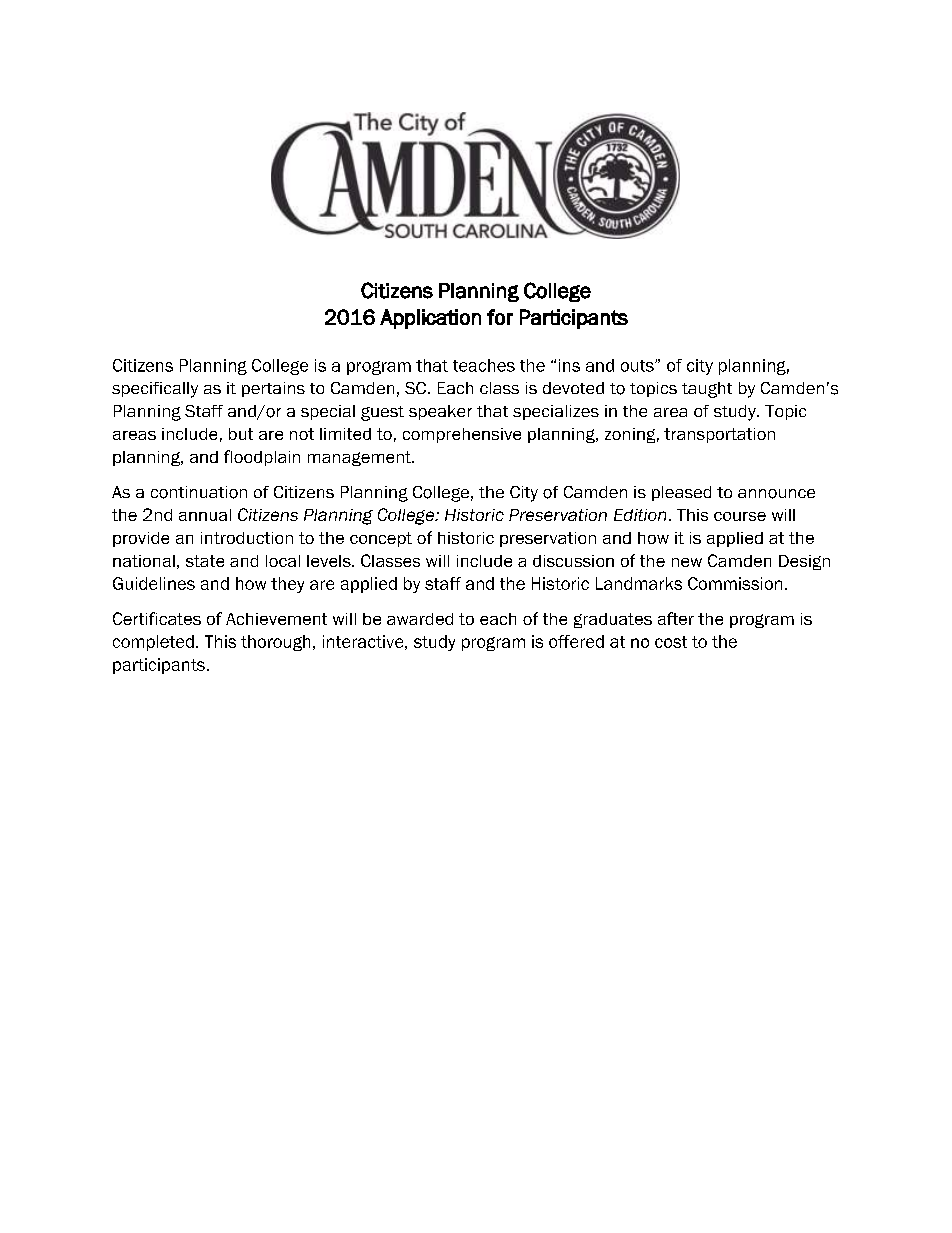 The width and height of the page is (952, 1233). Describe the element at coordinates (360, 458) in the page. I see `management` at that location.
